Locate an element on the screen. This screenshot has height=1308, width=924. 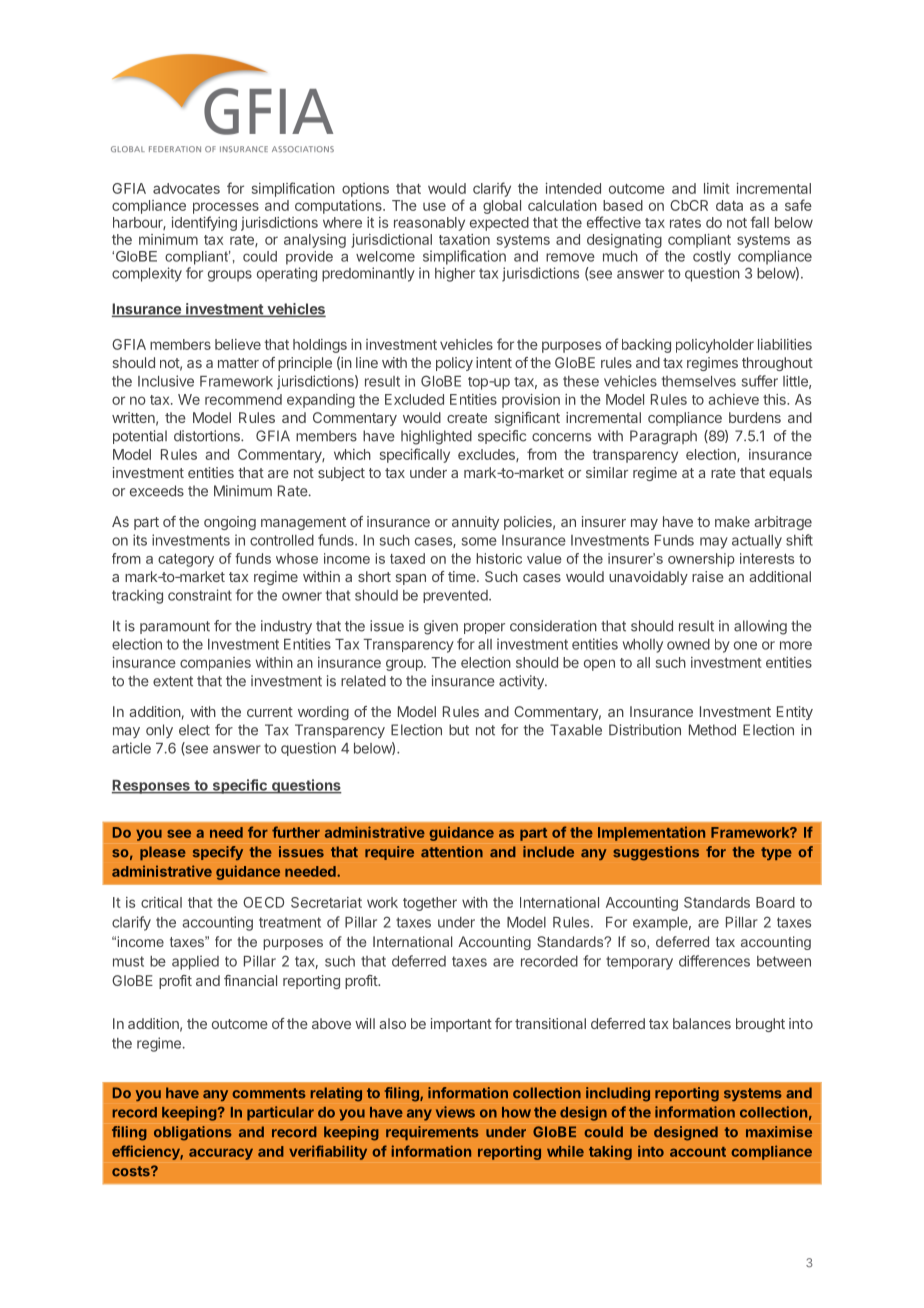
together is located at coordinates (430, 904).
